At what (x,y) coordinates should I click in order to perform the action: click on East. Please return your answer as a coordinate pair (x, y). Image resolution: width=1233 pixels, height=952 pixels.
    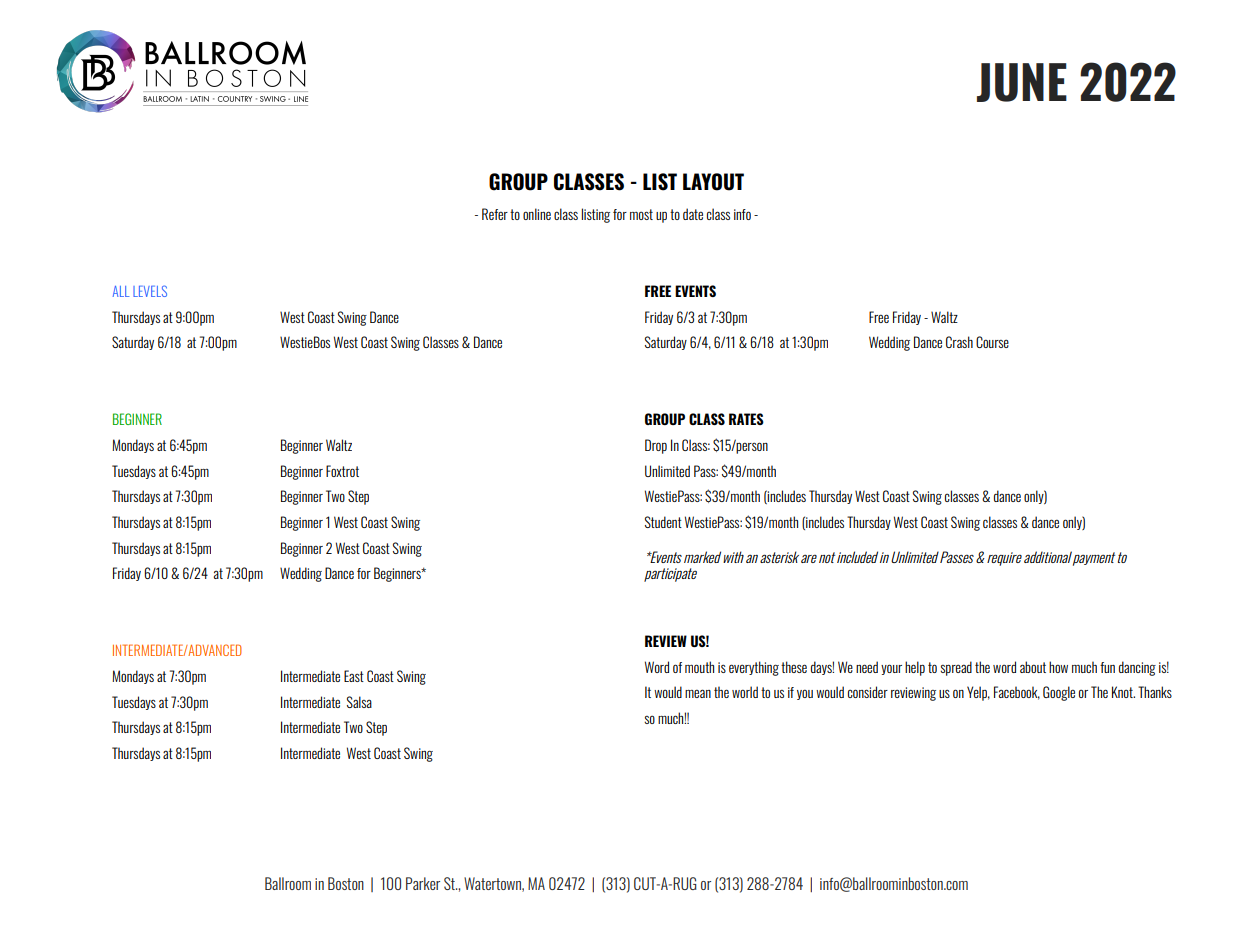
    Looking at the image, I should click on (354, 676).
